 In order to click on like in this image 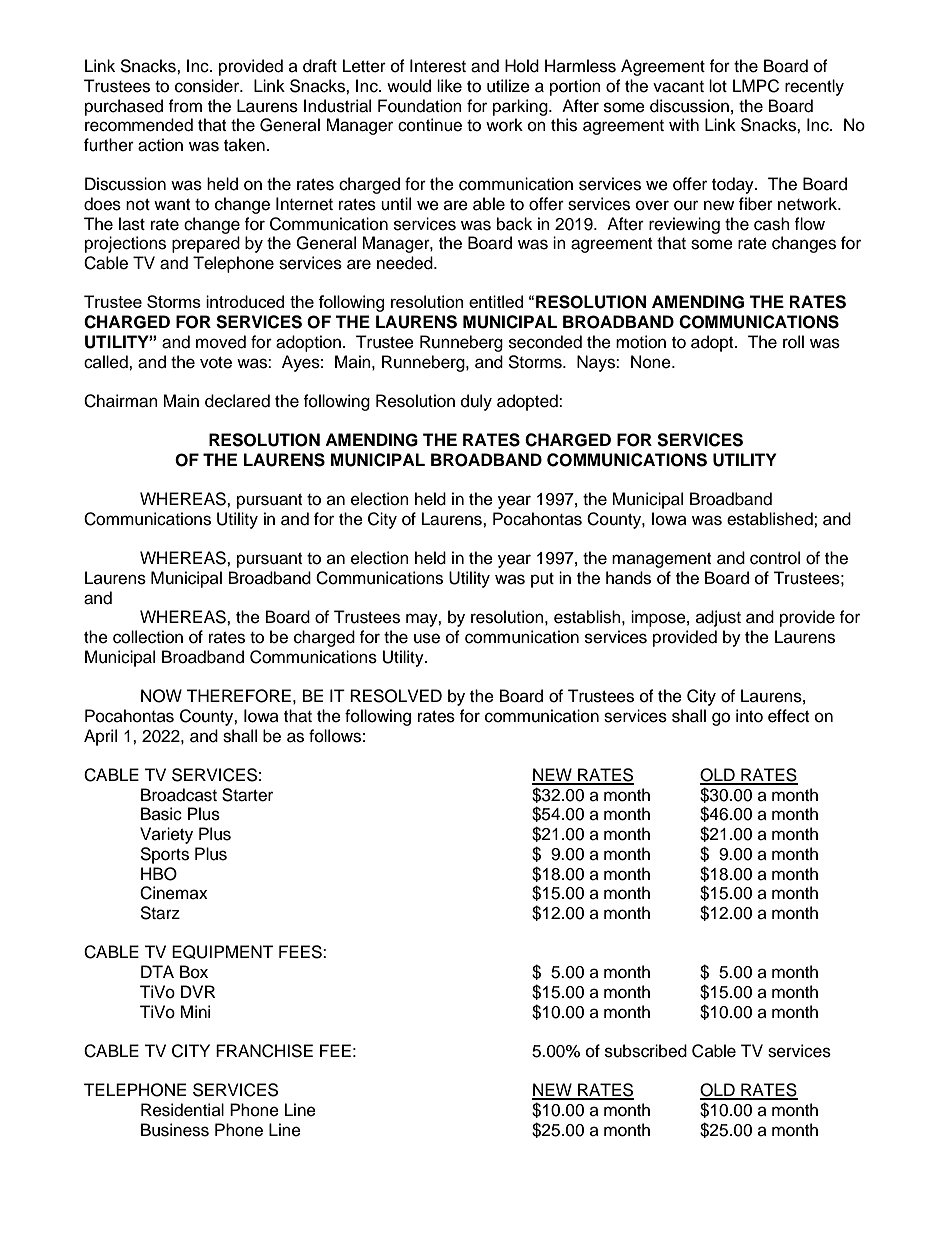, I will do `click(449, 86)`.
